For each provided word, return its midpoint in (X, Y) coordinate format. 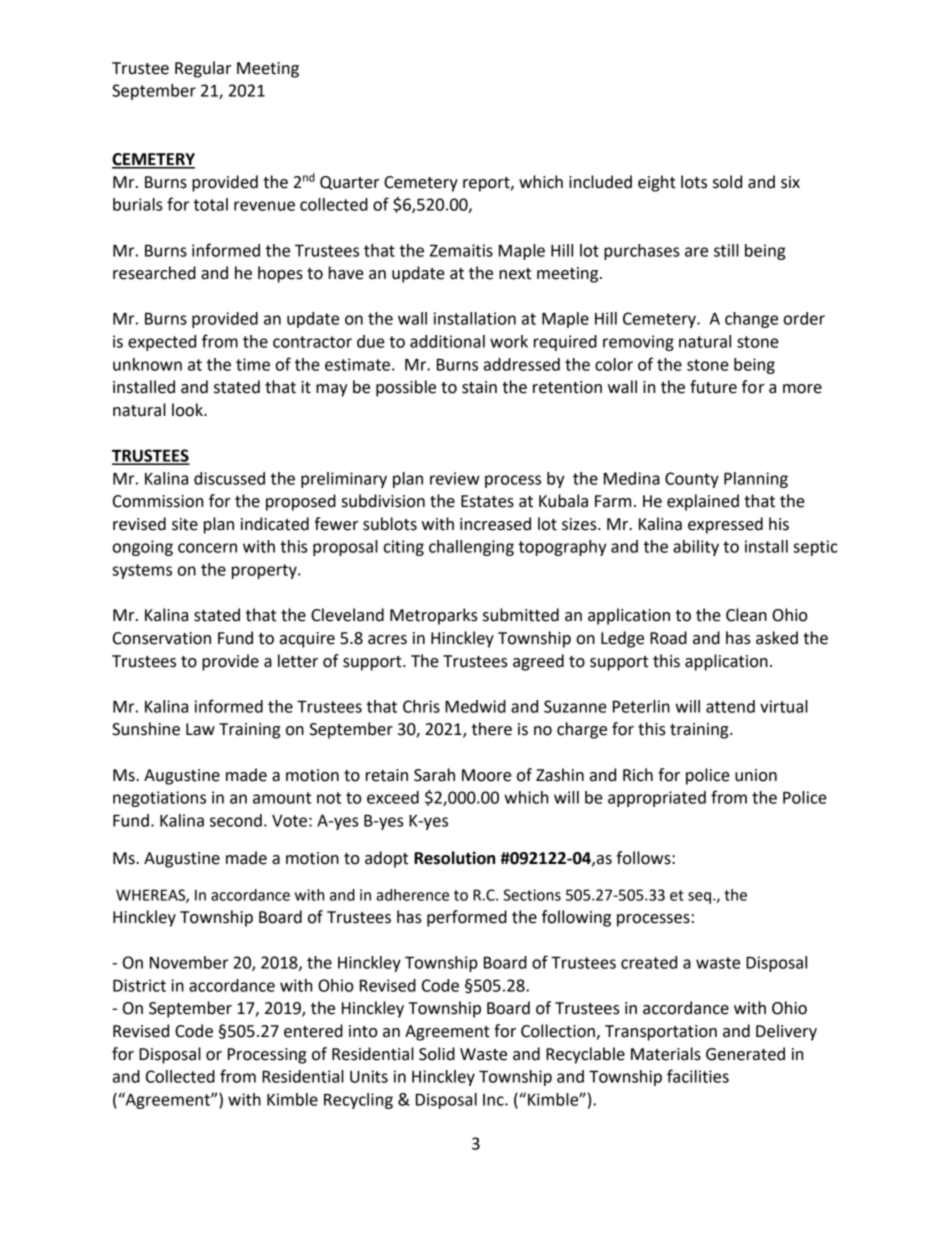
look (188, 410)
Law (200, 729)
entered (313, 1031)
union (756, 775)
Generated (745, 1054)
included (600, 182)
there (492, 729)
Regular (203, 69)
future (713, 387)
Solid (437, 1054)
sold (727, 182)
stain (479, 387)
